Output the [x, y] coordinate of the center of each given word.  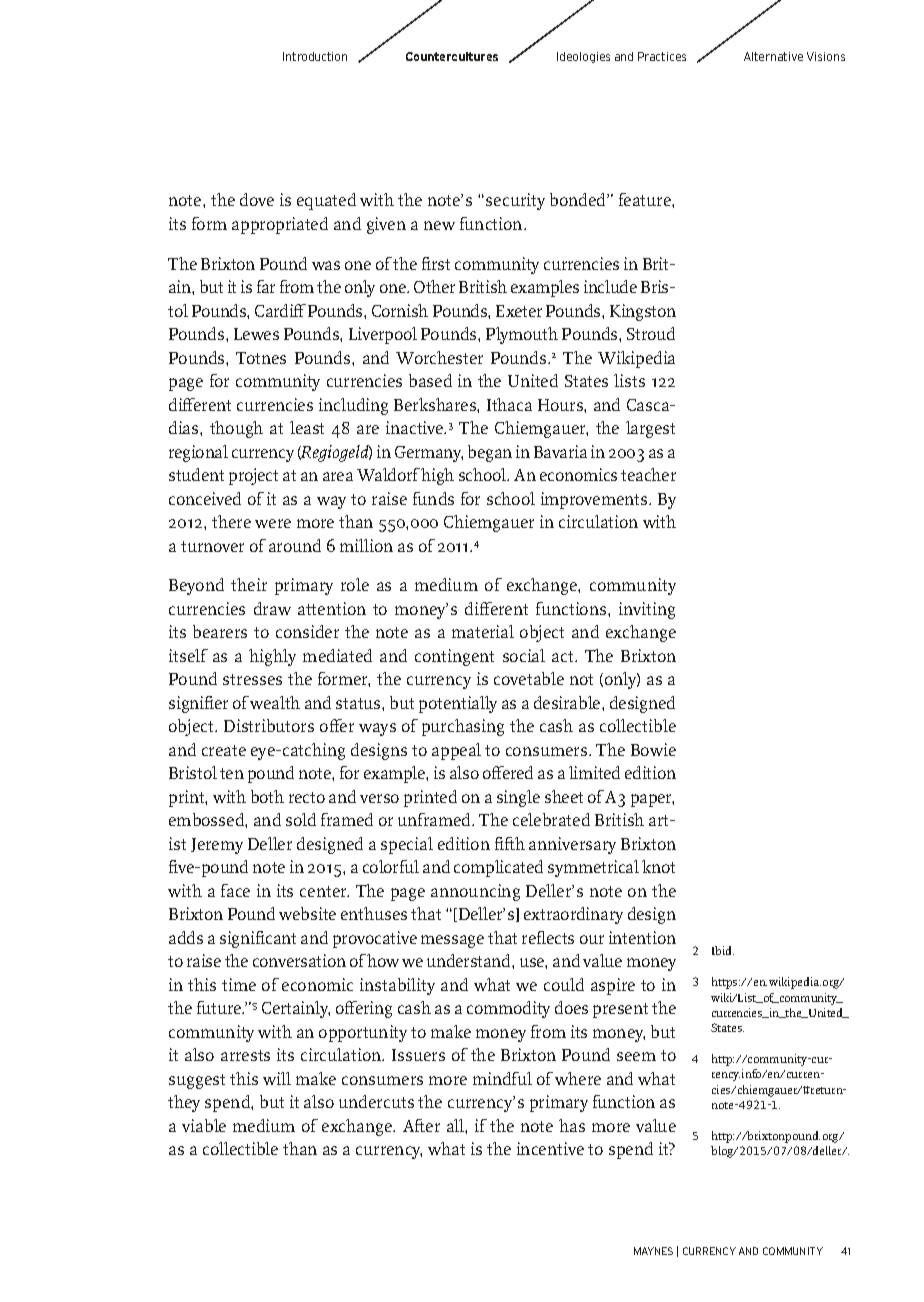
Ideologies [583, 57]
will [277, 1078]
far [266, 286]
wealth [275, 702]
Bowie [653, 749]
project [253, 476]
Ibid [723, 950]
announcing [475, 892]
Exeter [519, 311]
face [235, 890]
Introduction [315, 56]
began [490, 453]
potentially [458, 704]
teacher [648, 474]
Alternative [773, 56]
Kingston [643, 312]
